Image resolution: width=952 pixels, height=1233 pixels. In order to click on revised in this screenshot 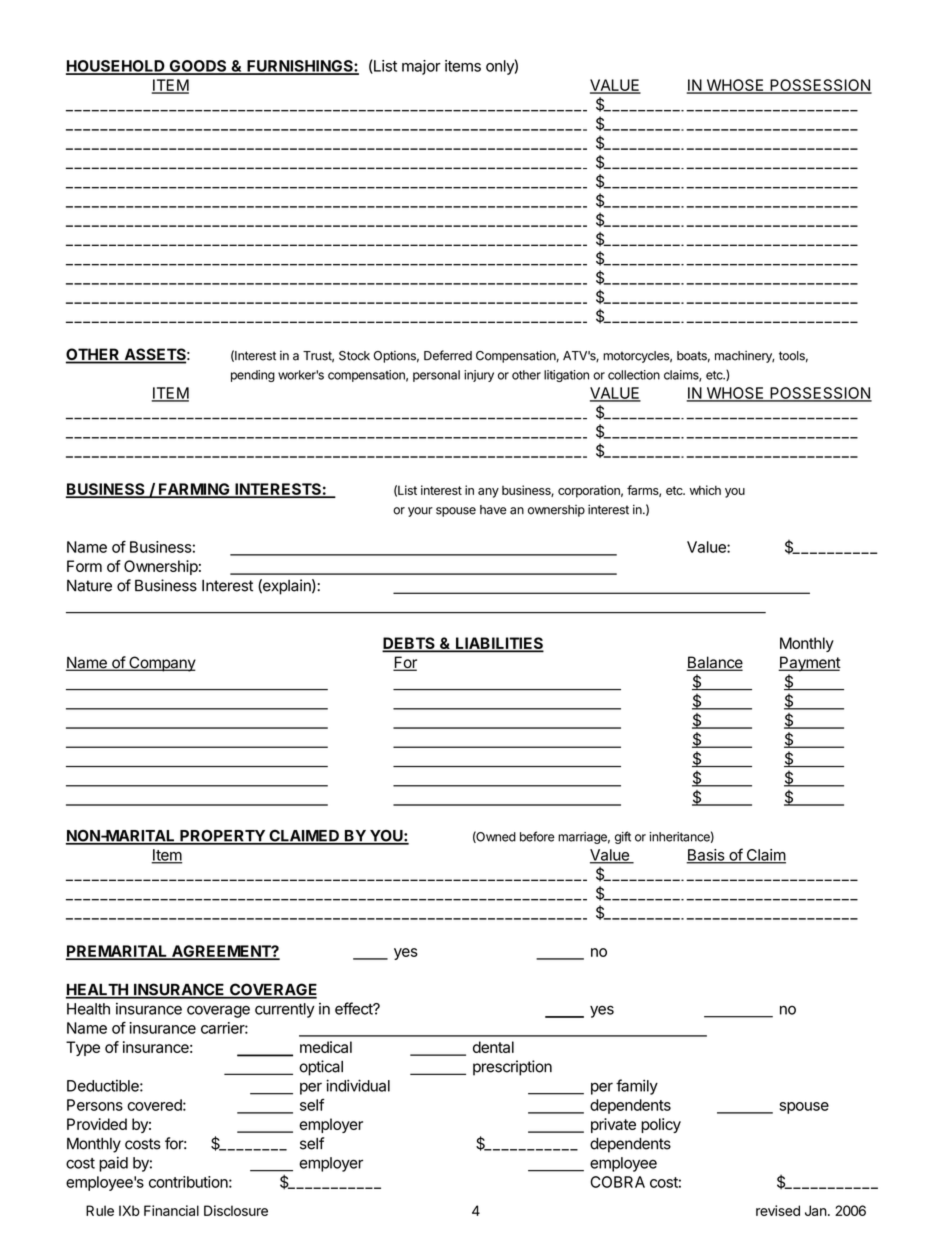, I will do `click(778, 1210)`.
